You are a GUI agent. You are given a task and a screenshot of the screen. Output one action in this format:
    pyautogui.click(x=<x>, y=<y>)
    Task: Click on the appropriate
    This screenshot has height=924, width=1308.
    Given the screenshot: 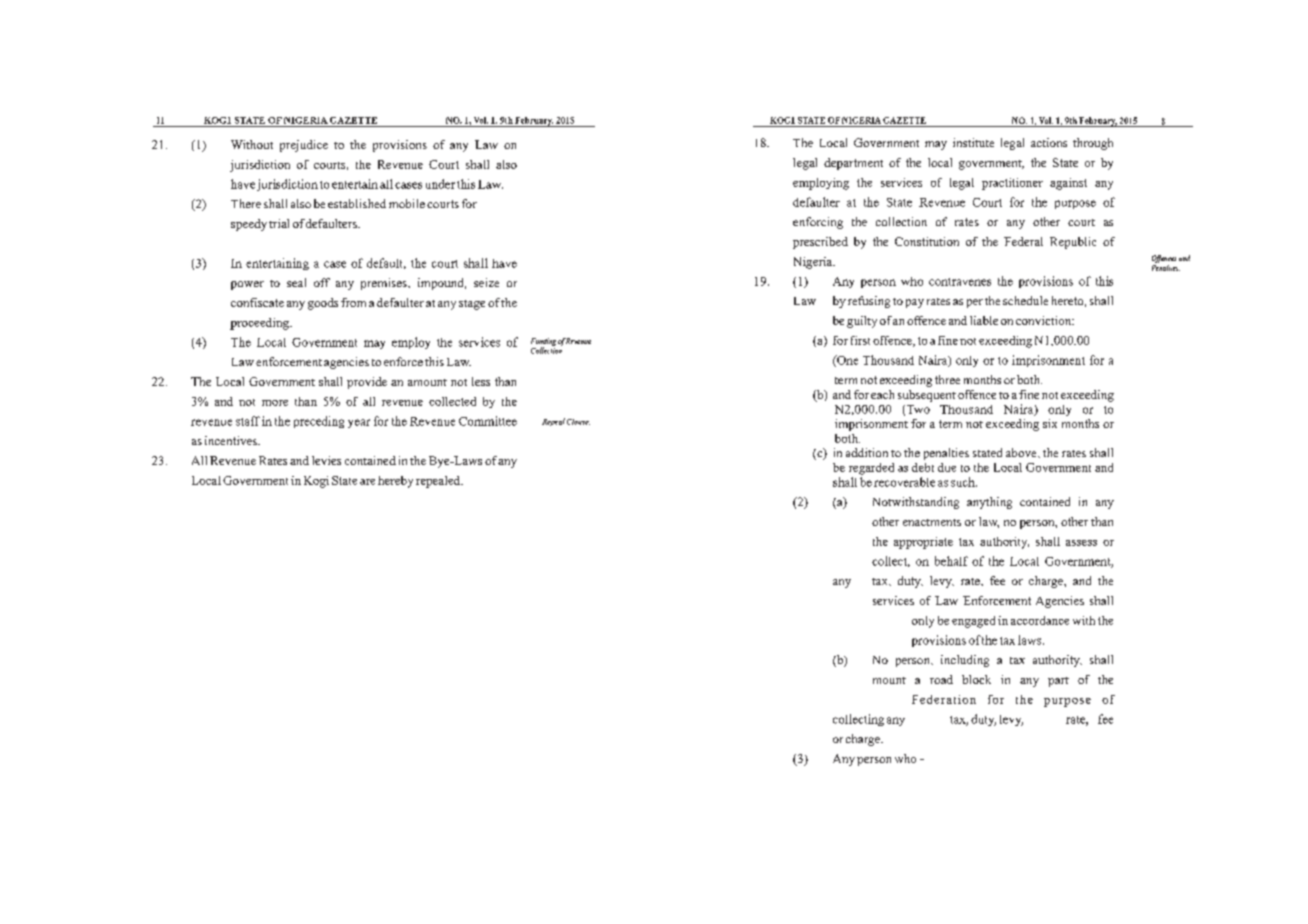 What is the action you would take?
    pyautogui.click(x=923, y=543)
